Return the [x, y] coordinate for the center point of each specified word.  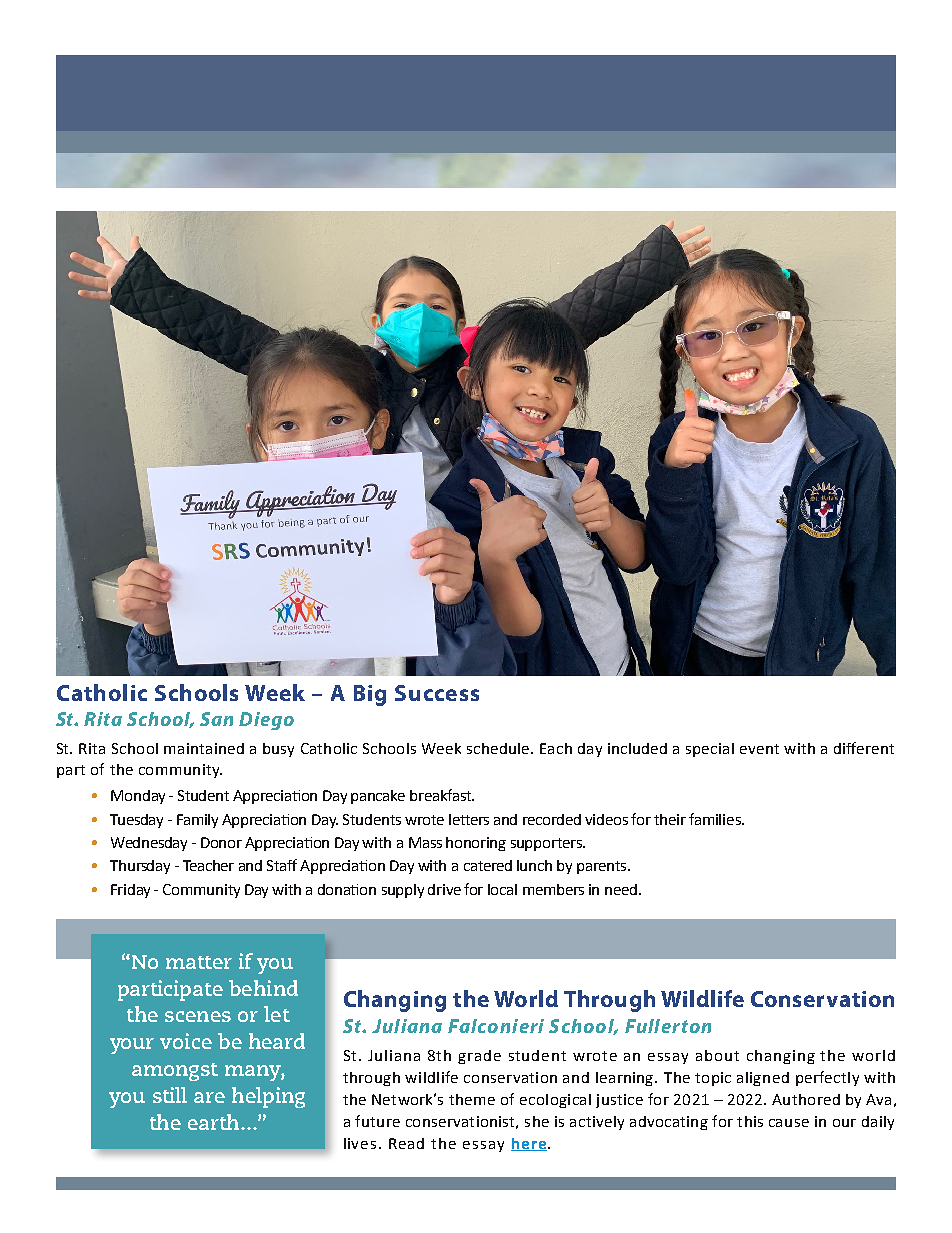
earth [215, 1122]
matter [199, 962]
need [622, 889]
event [759, 749]
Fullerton [668, 1026]
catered [488, 865]
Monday [138, 797]
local [502, 889]
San [216, 719]
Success [437, 693]
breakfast [441, 795]
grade [479, 1057]
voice [186, 1041]
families [716, 819]
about [717, 1055]
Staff [282, 865]
